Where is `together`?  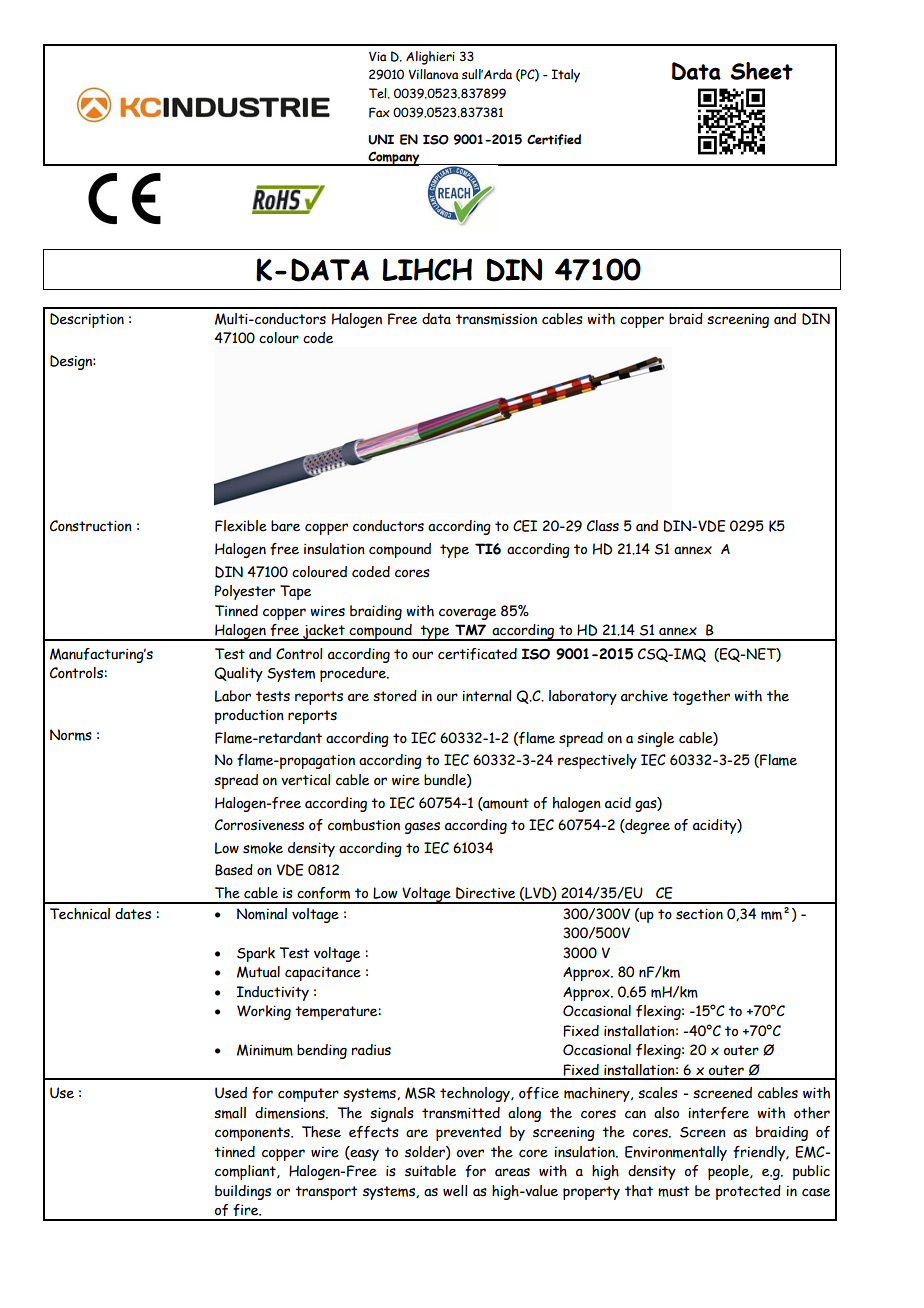 together is located at coordinates (701, 697).
